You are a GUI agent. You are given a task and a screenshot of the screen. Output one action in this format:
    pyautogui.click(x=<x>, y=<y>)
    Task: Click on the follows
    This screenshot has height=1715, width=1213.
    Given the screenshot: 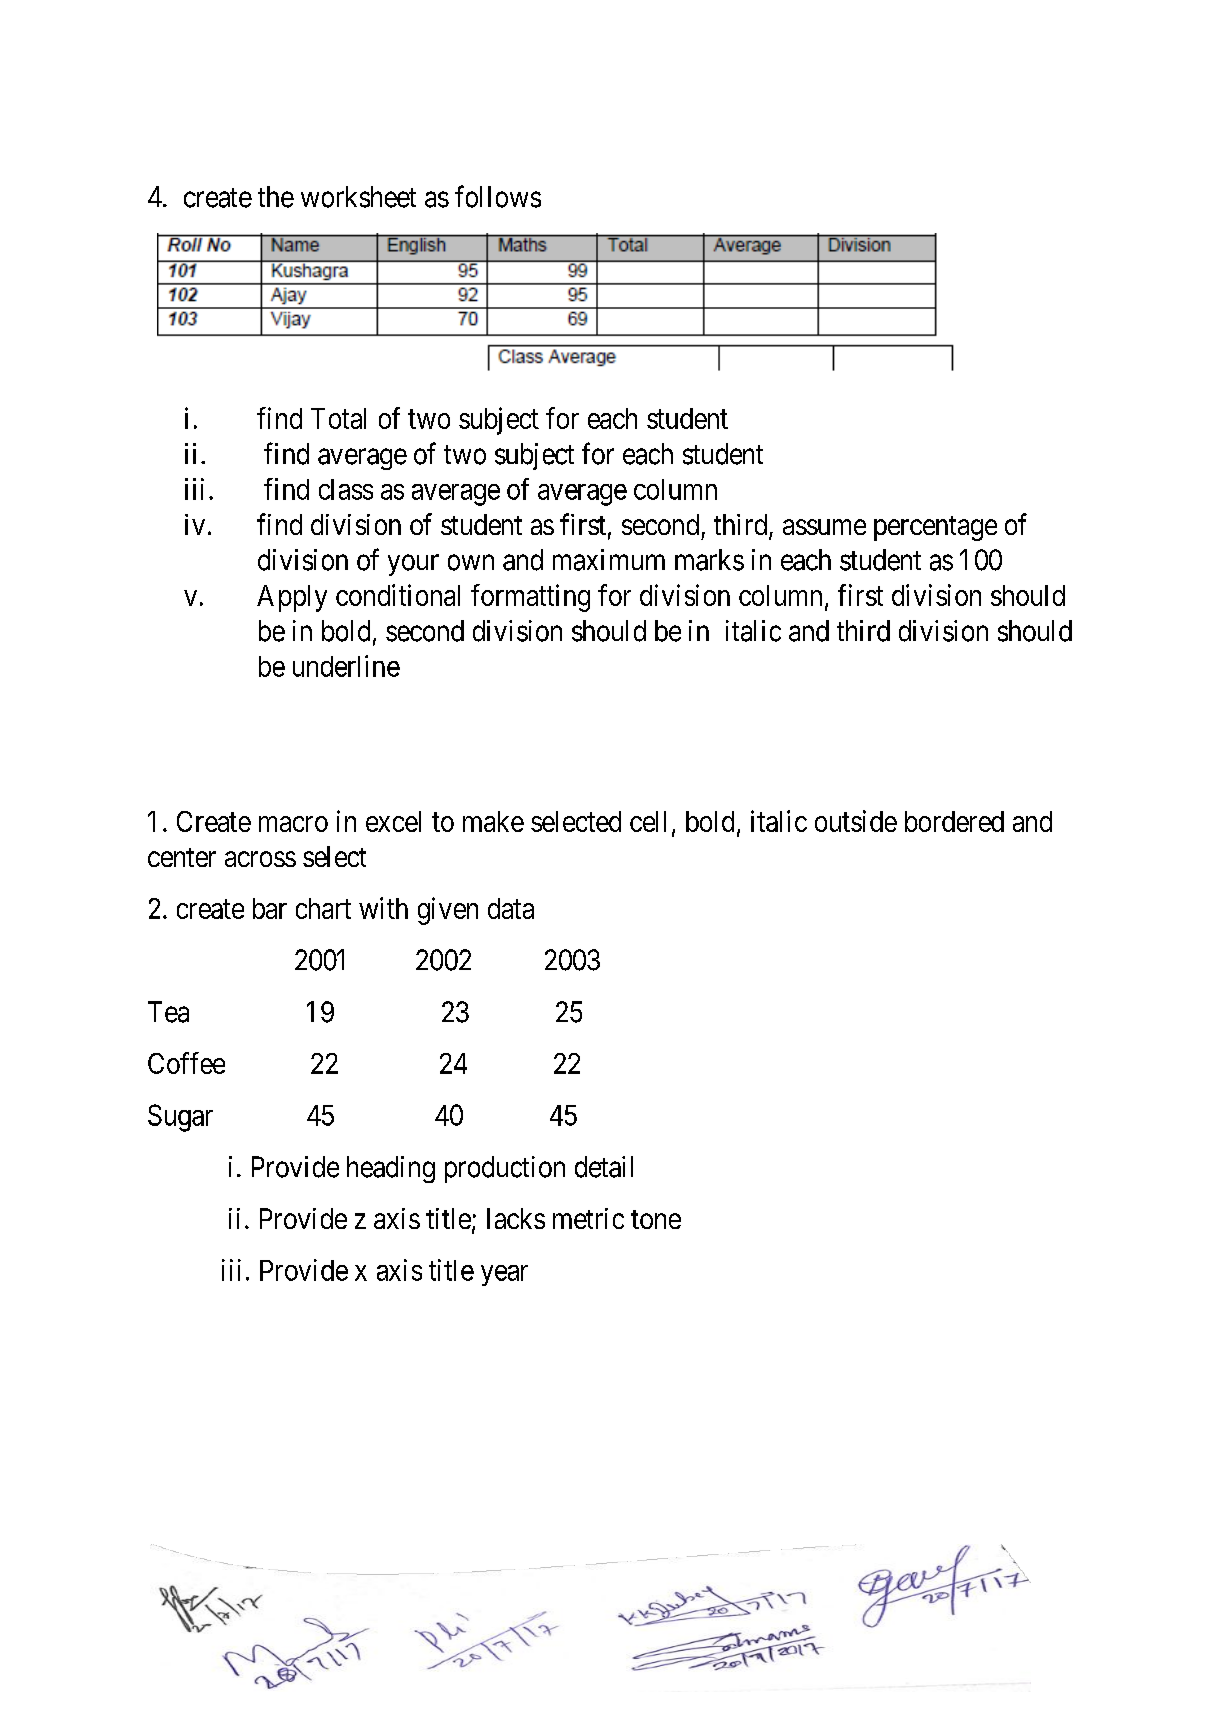 What is the action you would take?
    pyautogui.click(x=498, y=196)
